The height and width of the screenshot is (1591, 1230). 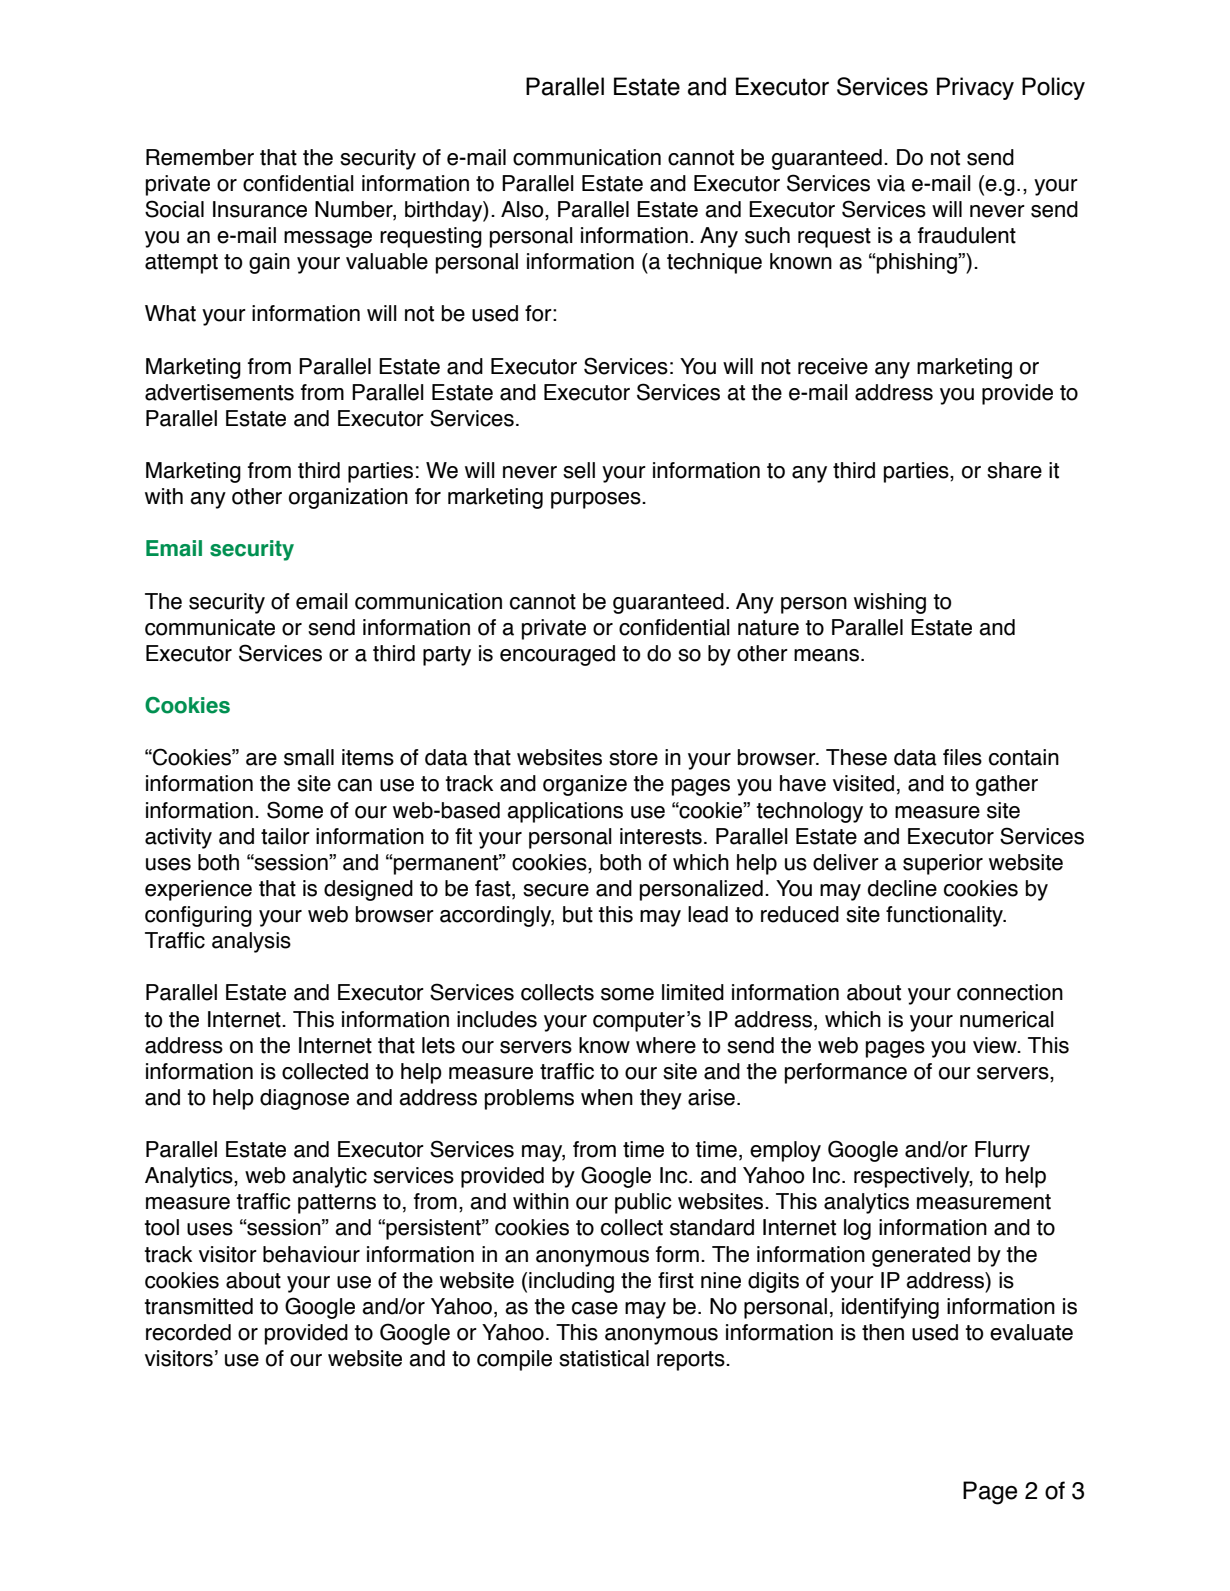 What do you see at coordinates (309, 757) in the screenshot?
I see `small` at bounding box center [309, 757].
